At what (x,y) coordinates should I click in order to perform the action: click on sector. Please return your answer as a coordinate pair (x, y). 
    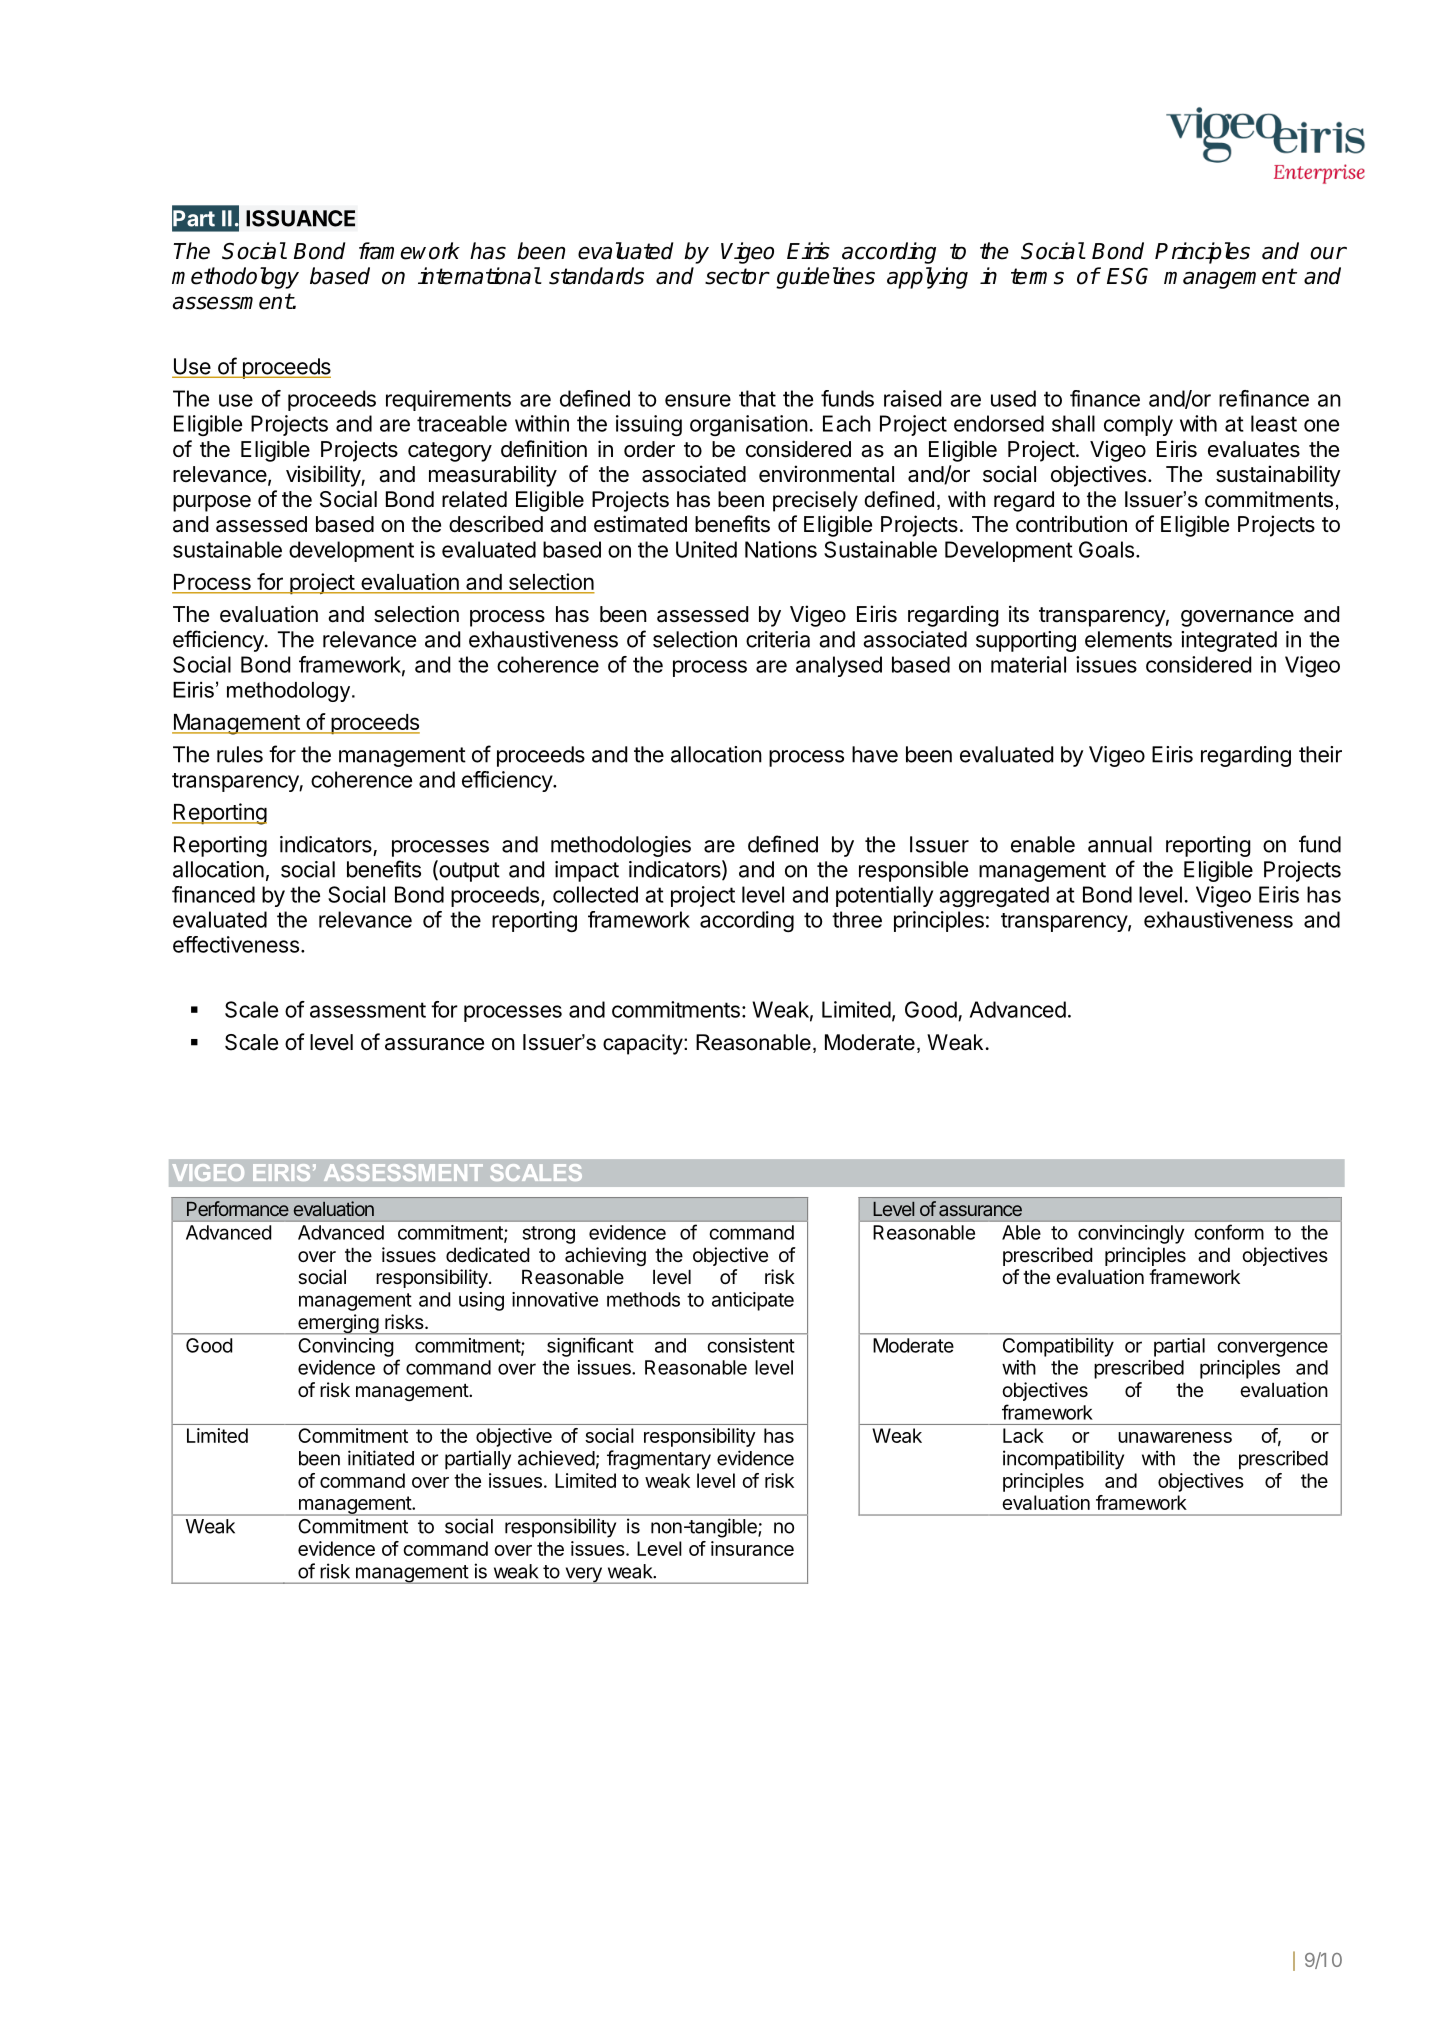
    Looking at the image, I should click on (737, 276).
